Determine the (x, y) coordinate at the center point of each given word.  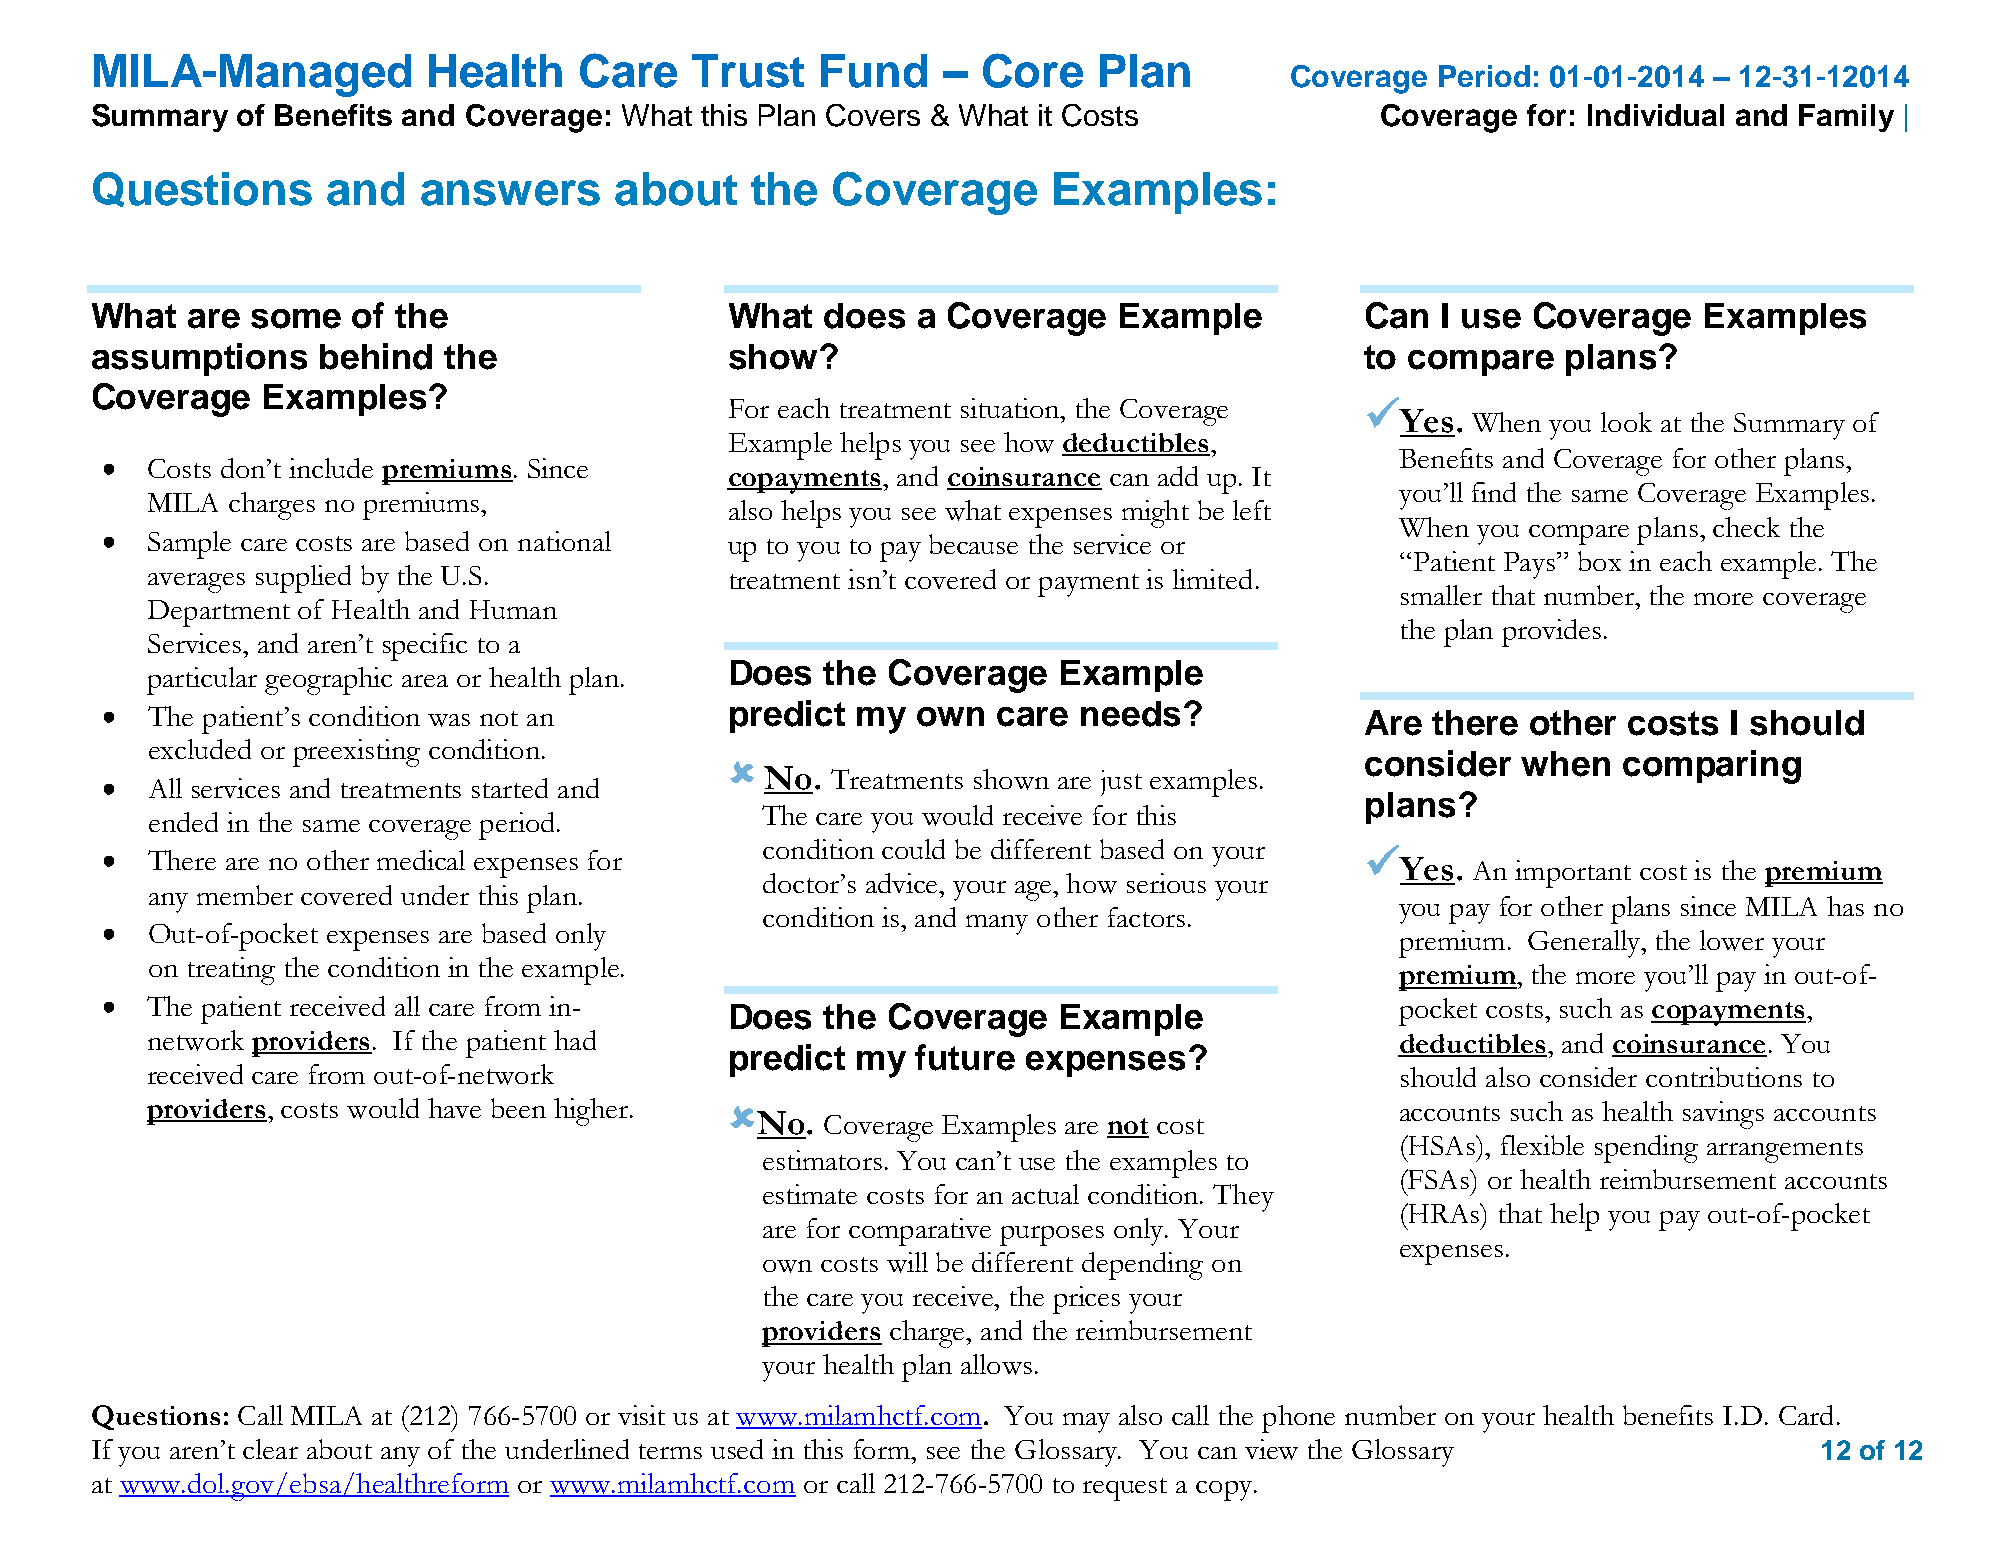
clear (270, 1449)
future (965, 1057)
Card (1806, 1415)
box (1599, 561)
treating (231, 971)
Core (1033, 70)
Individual (1656, 115)
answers (510, 193)
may (1086, 1423)
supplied (303, 579)
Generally (1585, 944)
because (973, 544)
